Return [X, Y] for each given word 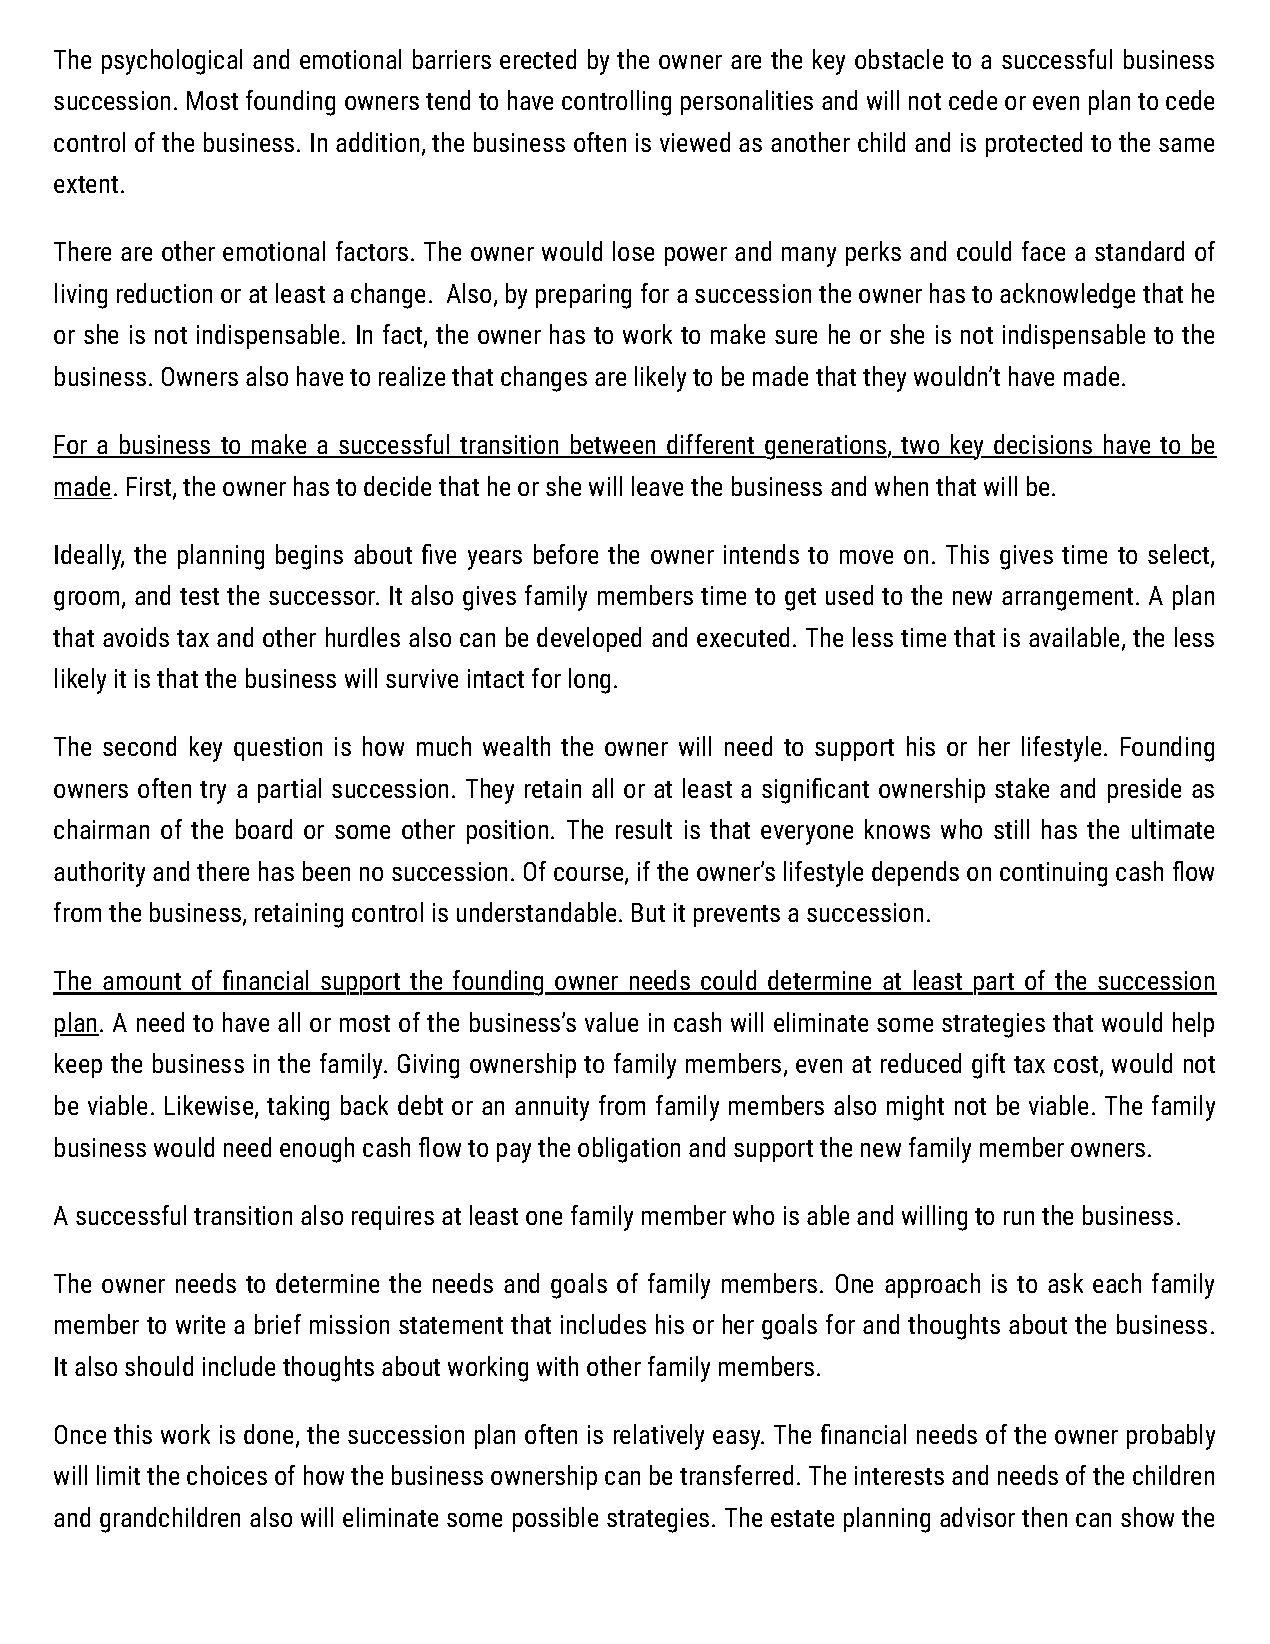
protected [1034, 144]
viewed [695, 142]
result [644, 829]
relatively [659, 1437]
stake [1022, 788]
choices [227, 1475]
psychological [172, 62]
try [213, 792]
